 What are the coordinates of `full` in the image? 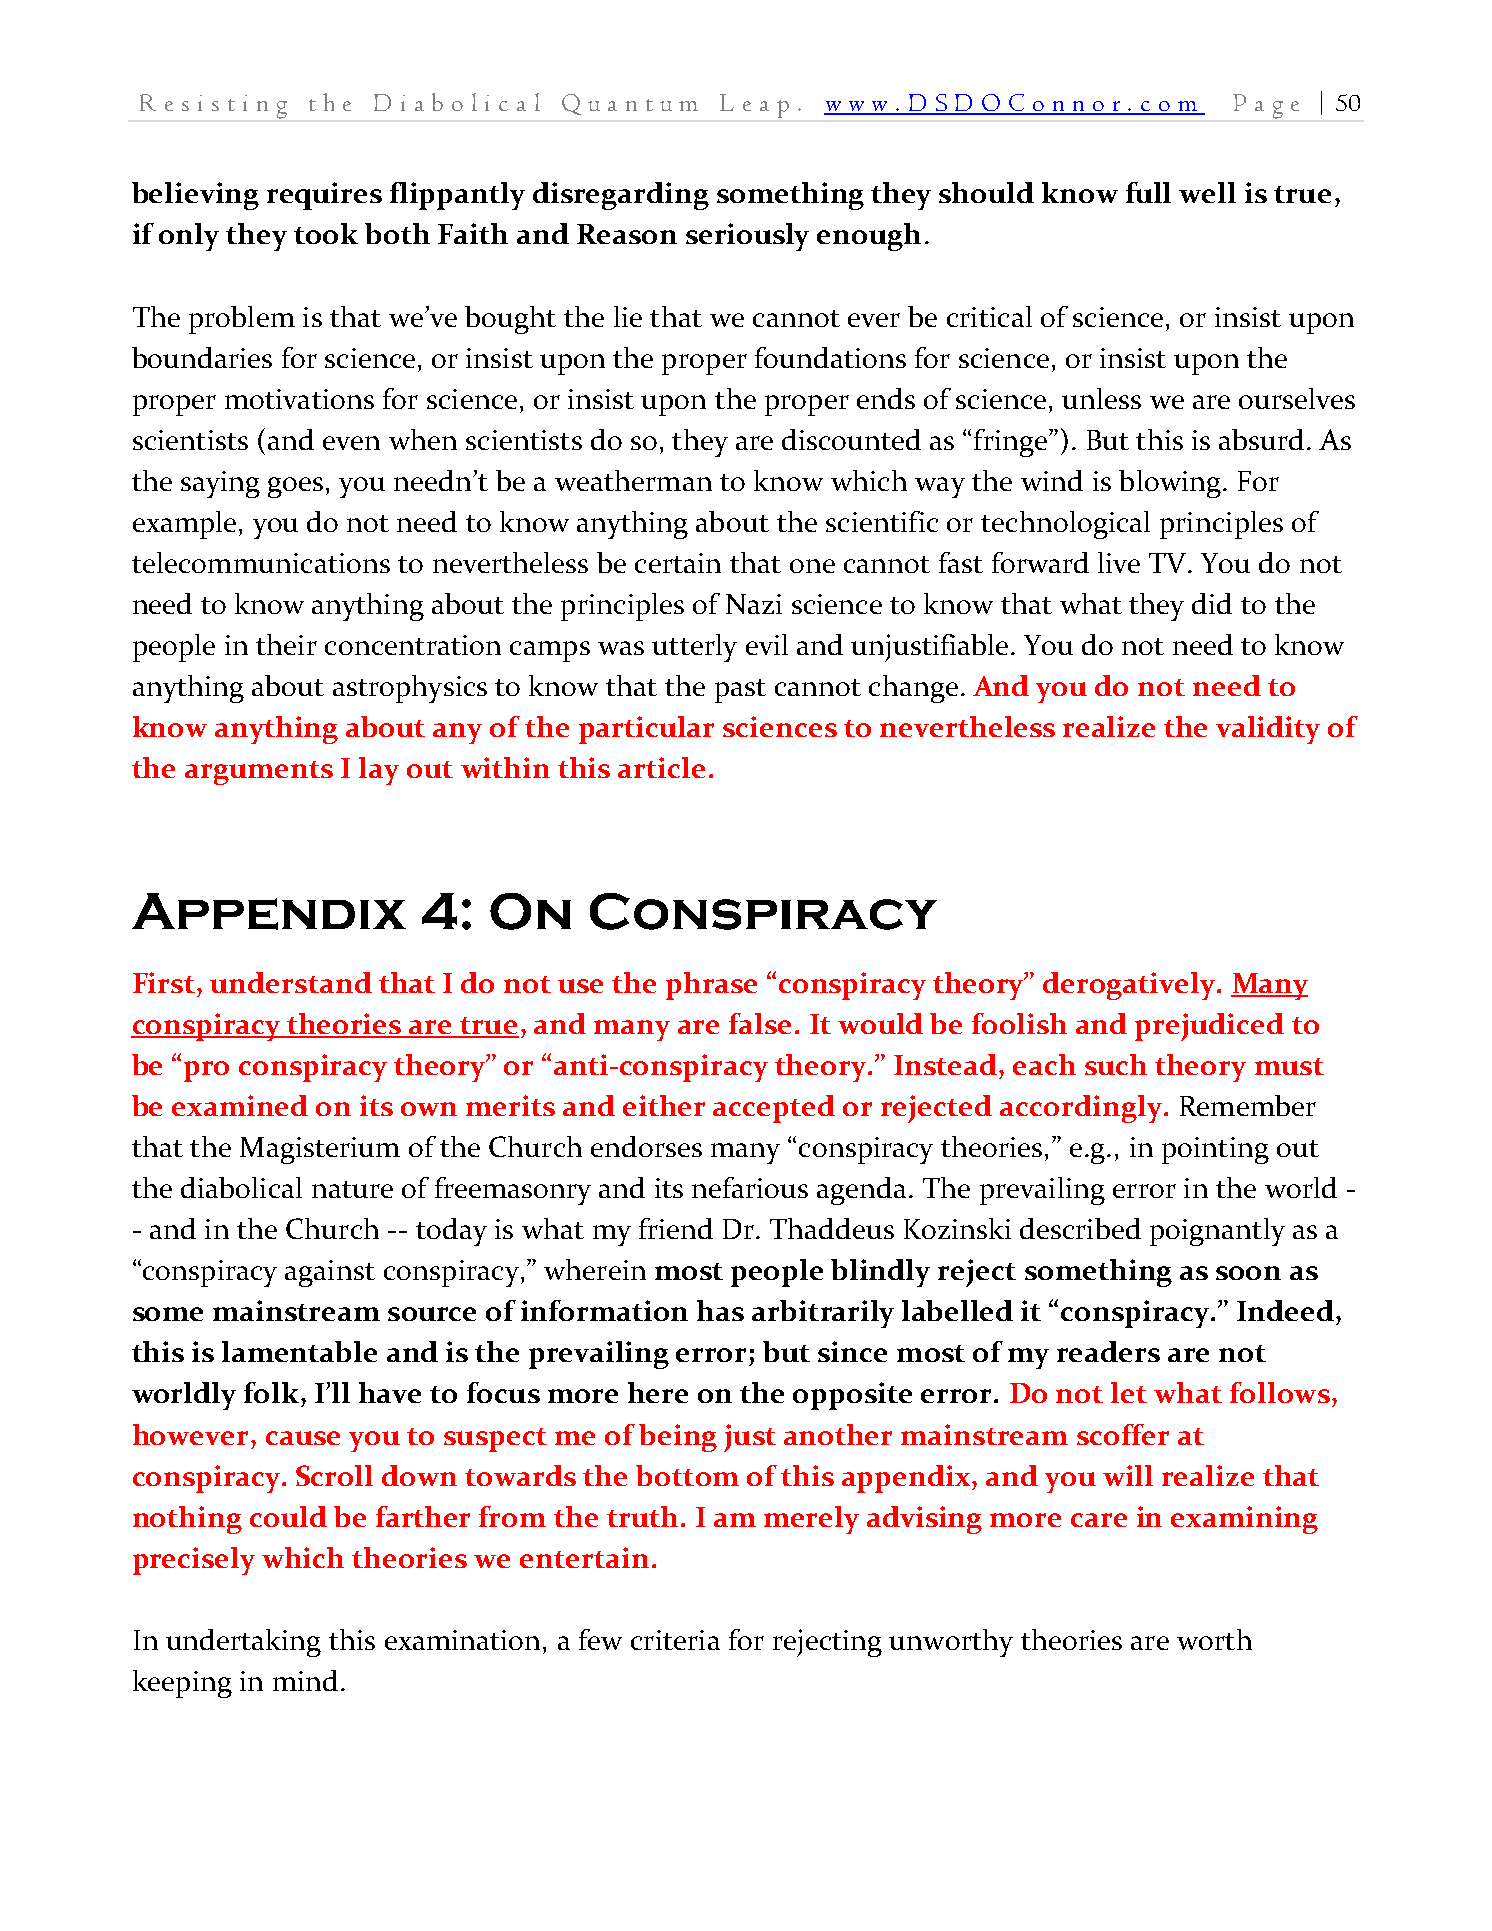 It's located at (1148, 192).
